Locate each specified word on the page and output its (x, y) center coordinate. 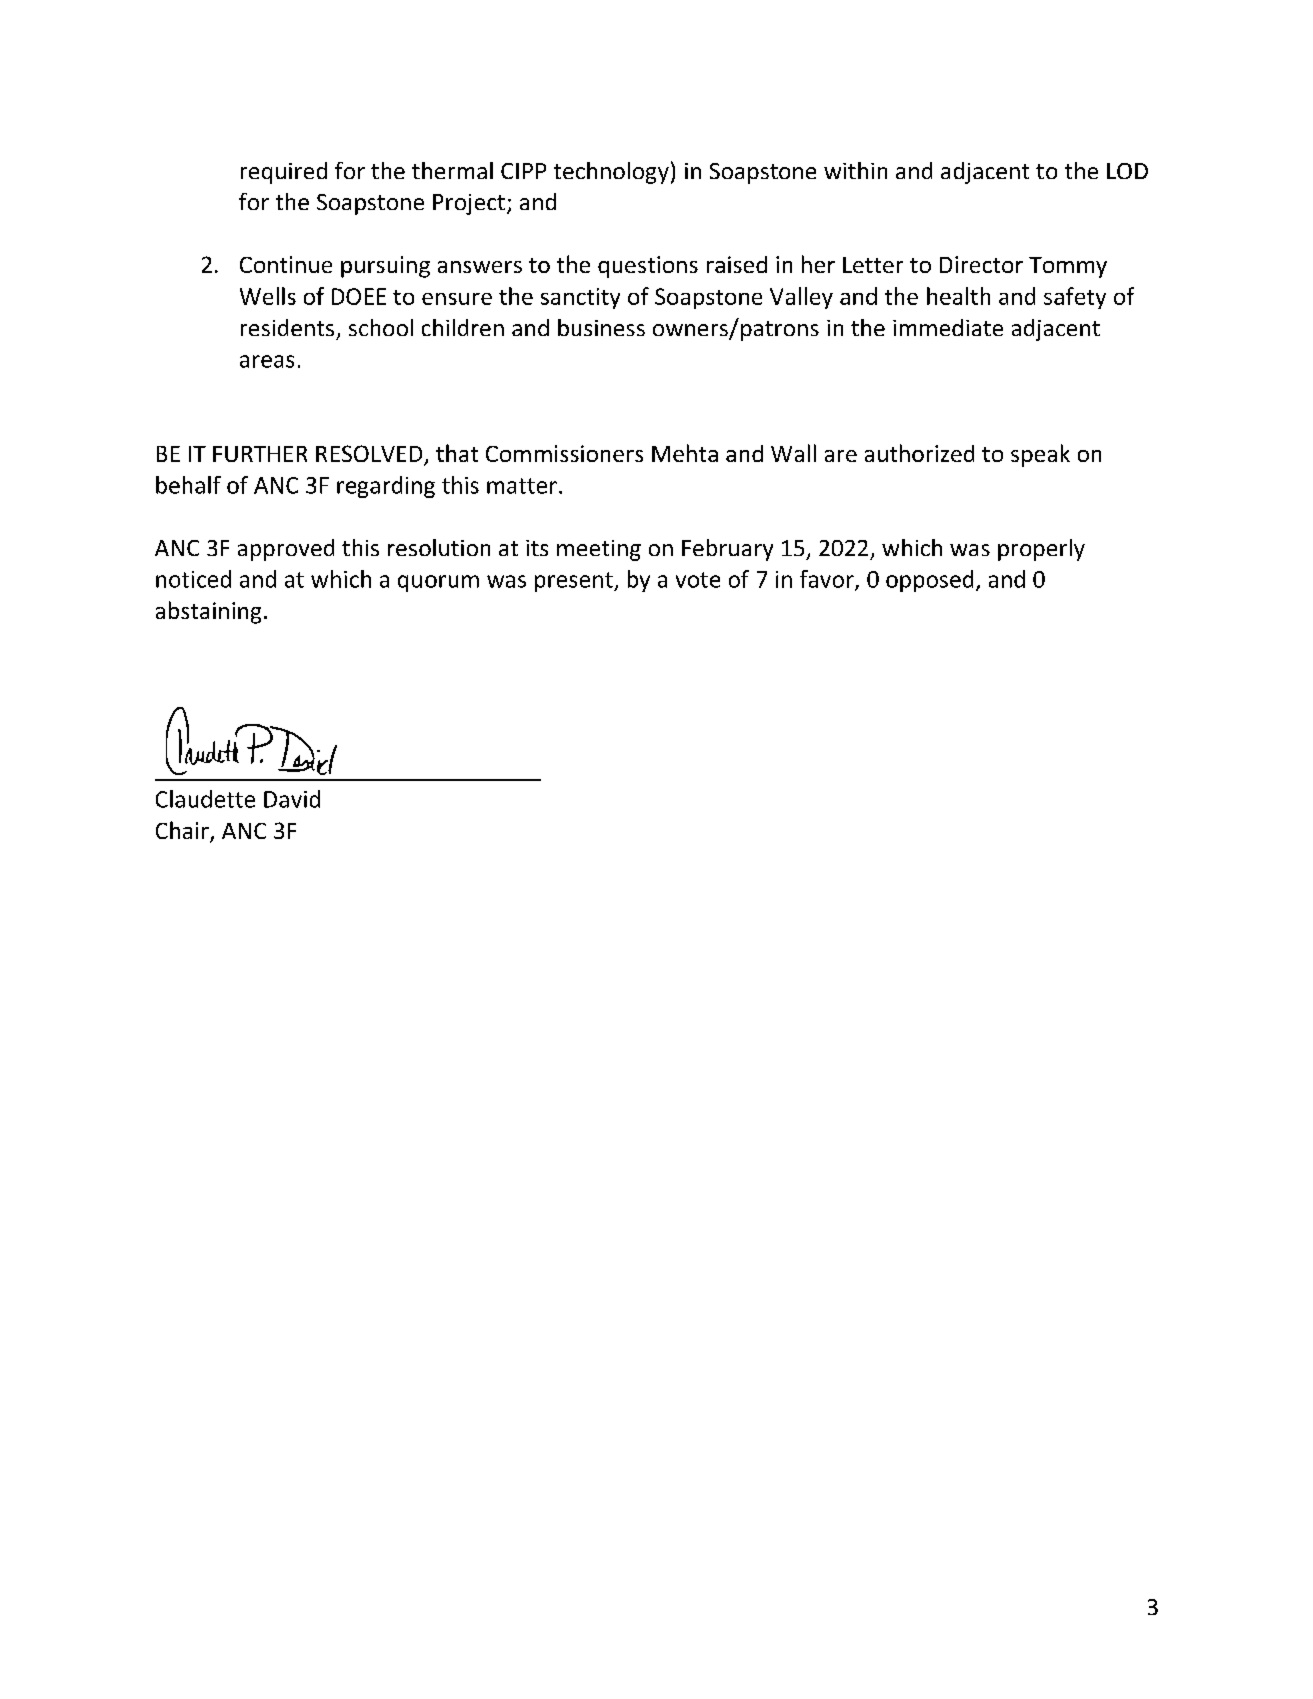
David (292, 799)
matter (522, 486)
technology (611, 173)
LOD (1127, 171)
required (284, 173)
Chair (183, 831)
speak (1040, 455)
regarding (386, 487)
